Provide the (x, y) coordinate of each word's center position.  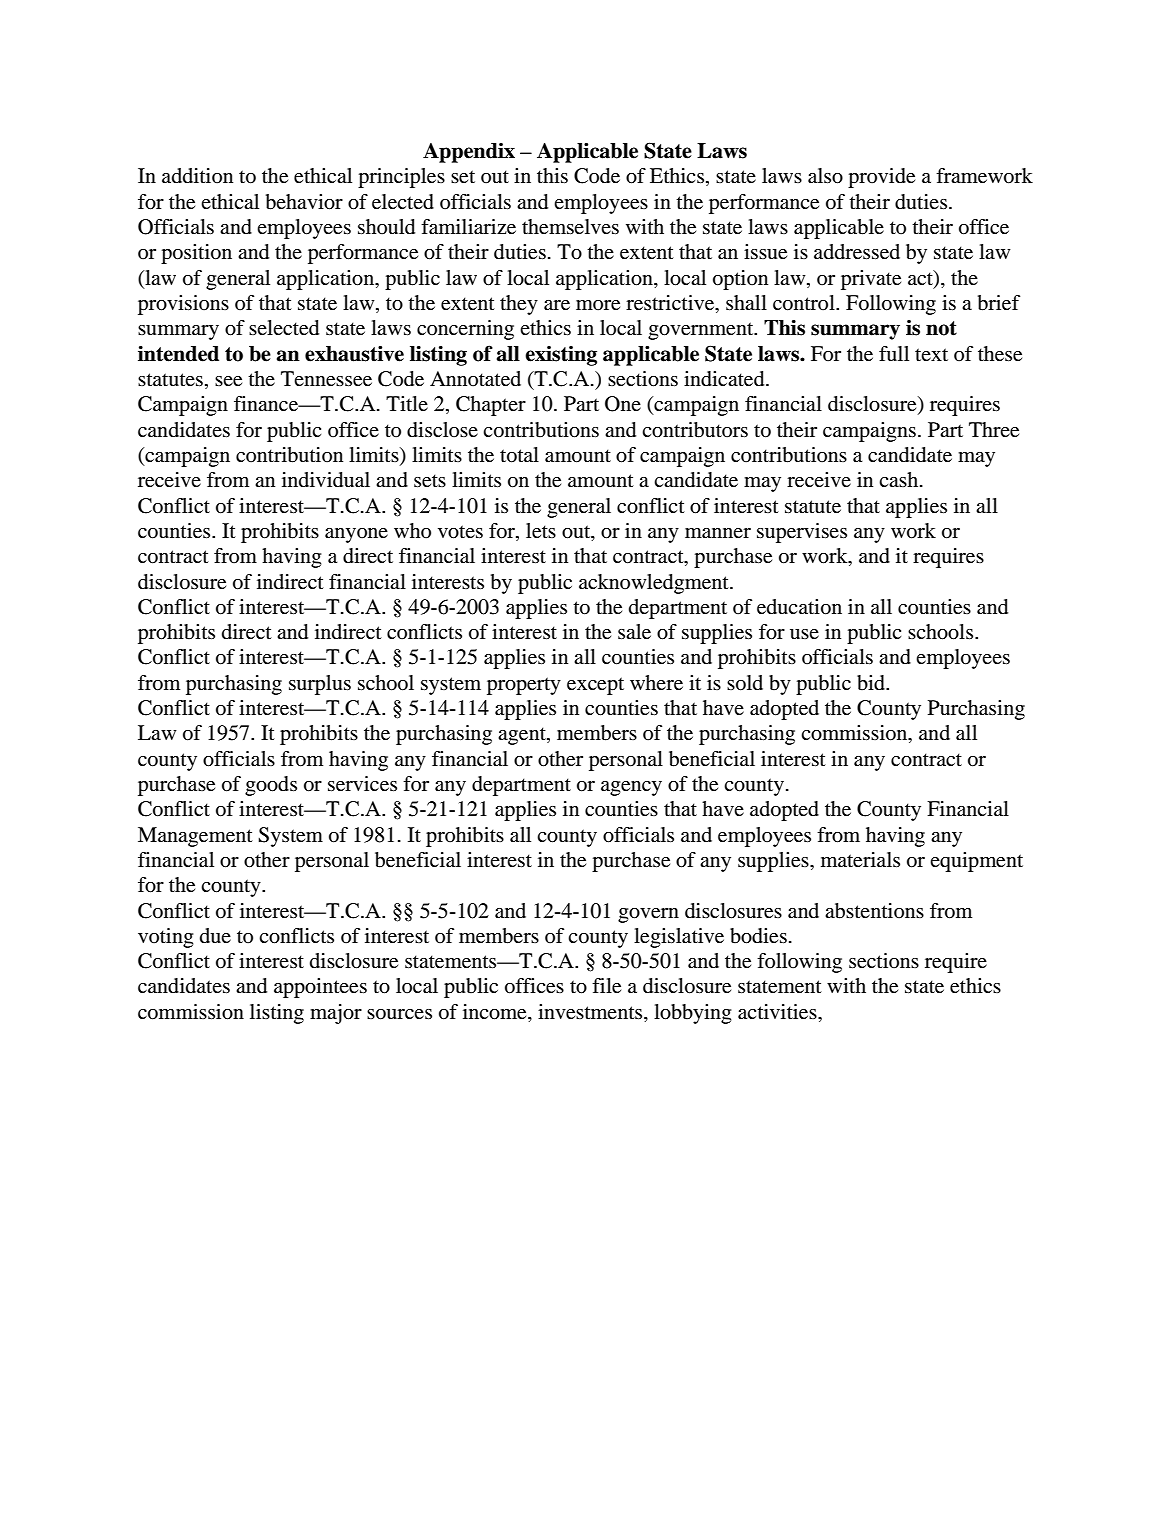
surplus (320, 685)
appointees (320, 988)
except (595, 686)
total (519, 455)
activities (778, 1012)
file (606, 986)
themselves (570, 227)
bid (872, 683)
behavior (304, 202)
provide (881, 178)
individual (326, 480)
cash (900, 479)
